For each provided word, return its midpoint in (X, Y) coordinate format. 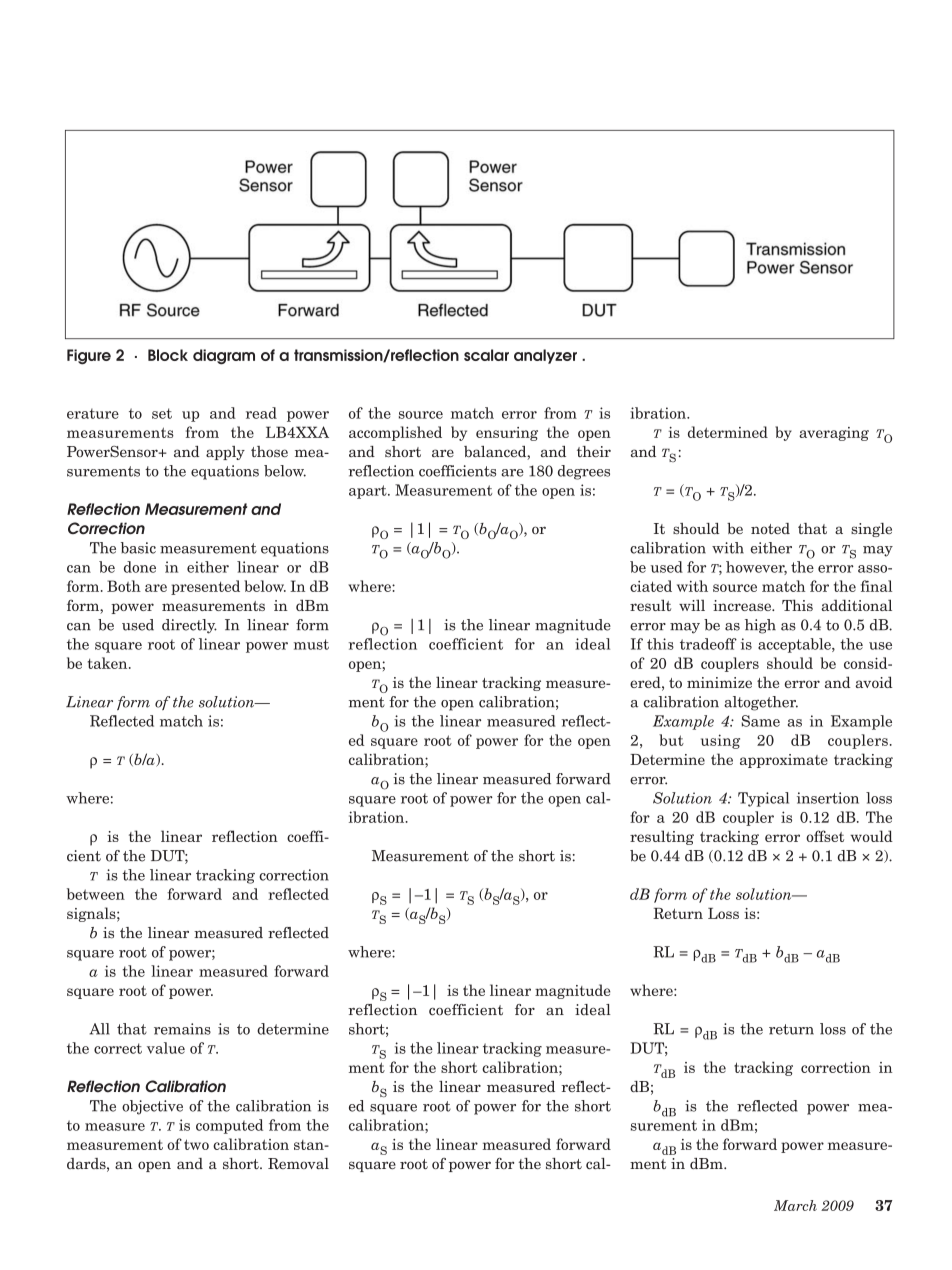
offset (825, 836)
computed (229, 1126)
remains (182, 1029)
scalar (486, 355)
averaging (834, 434)
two (196, 1144)
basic (138, 548)
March (795, 1205)
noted (770, 528)
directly (189, 626)
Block (168, 355)
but (671, 740)
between (96, 894)
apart (369, 492)
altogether (761, 703)
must (311, 644)
